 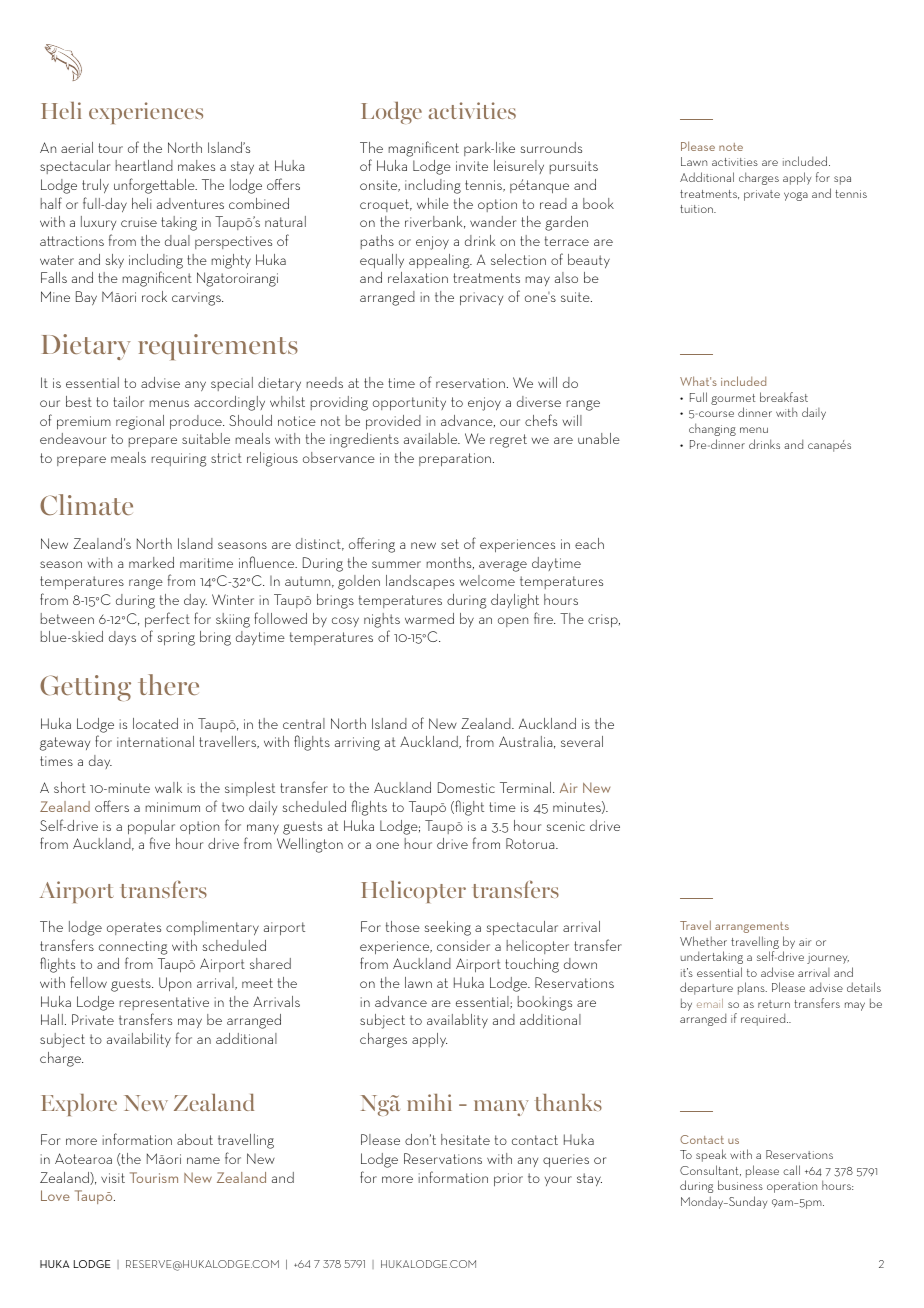 What do you see at coordinates (179, 460) in the document?
I see `requiring` at bounding box center [179, 460].
